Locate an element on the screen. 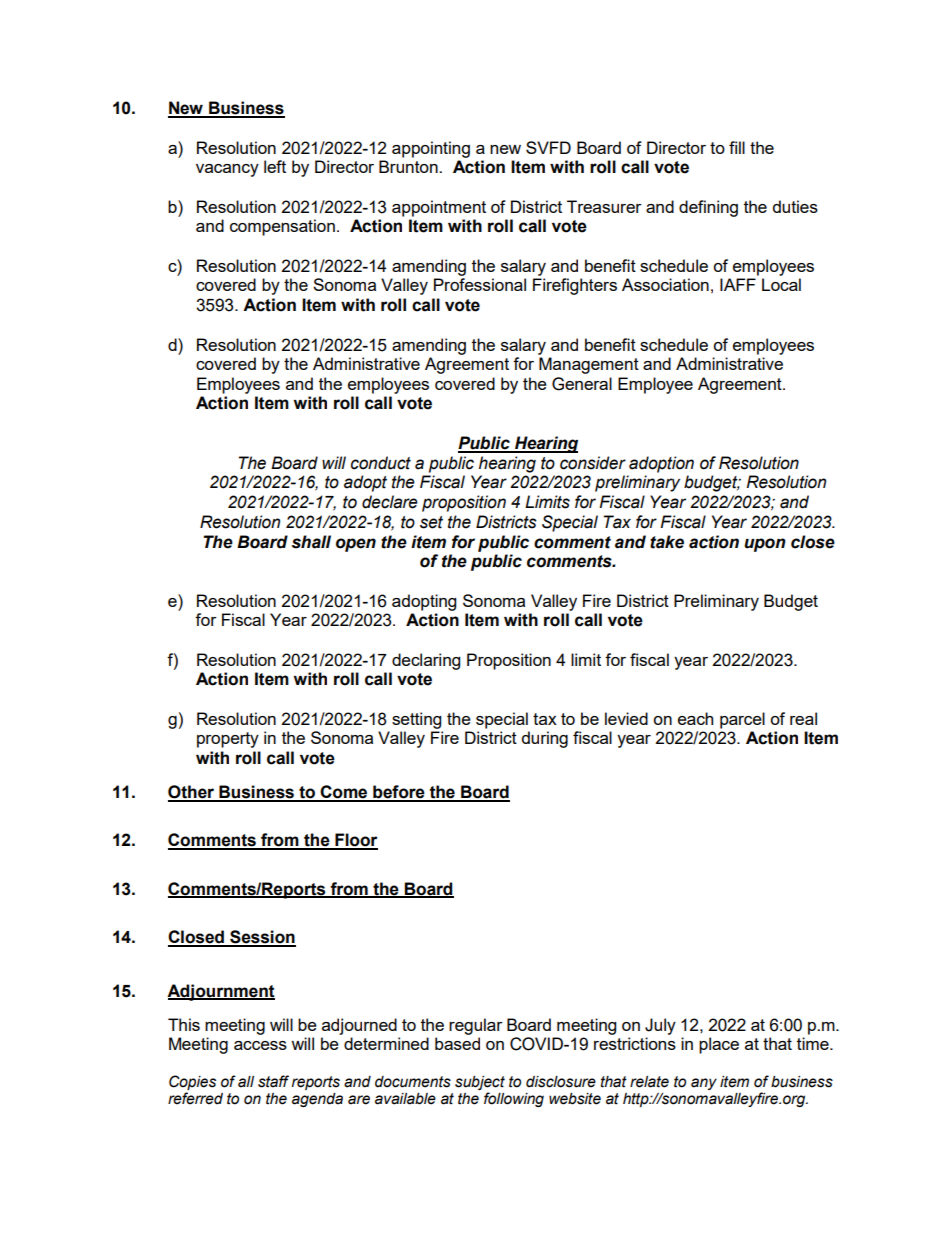 This screenshot has width=952, height=1233. shall is located at coordinates (311, 542).
